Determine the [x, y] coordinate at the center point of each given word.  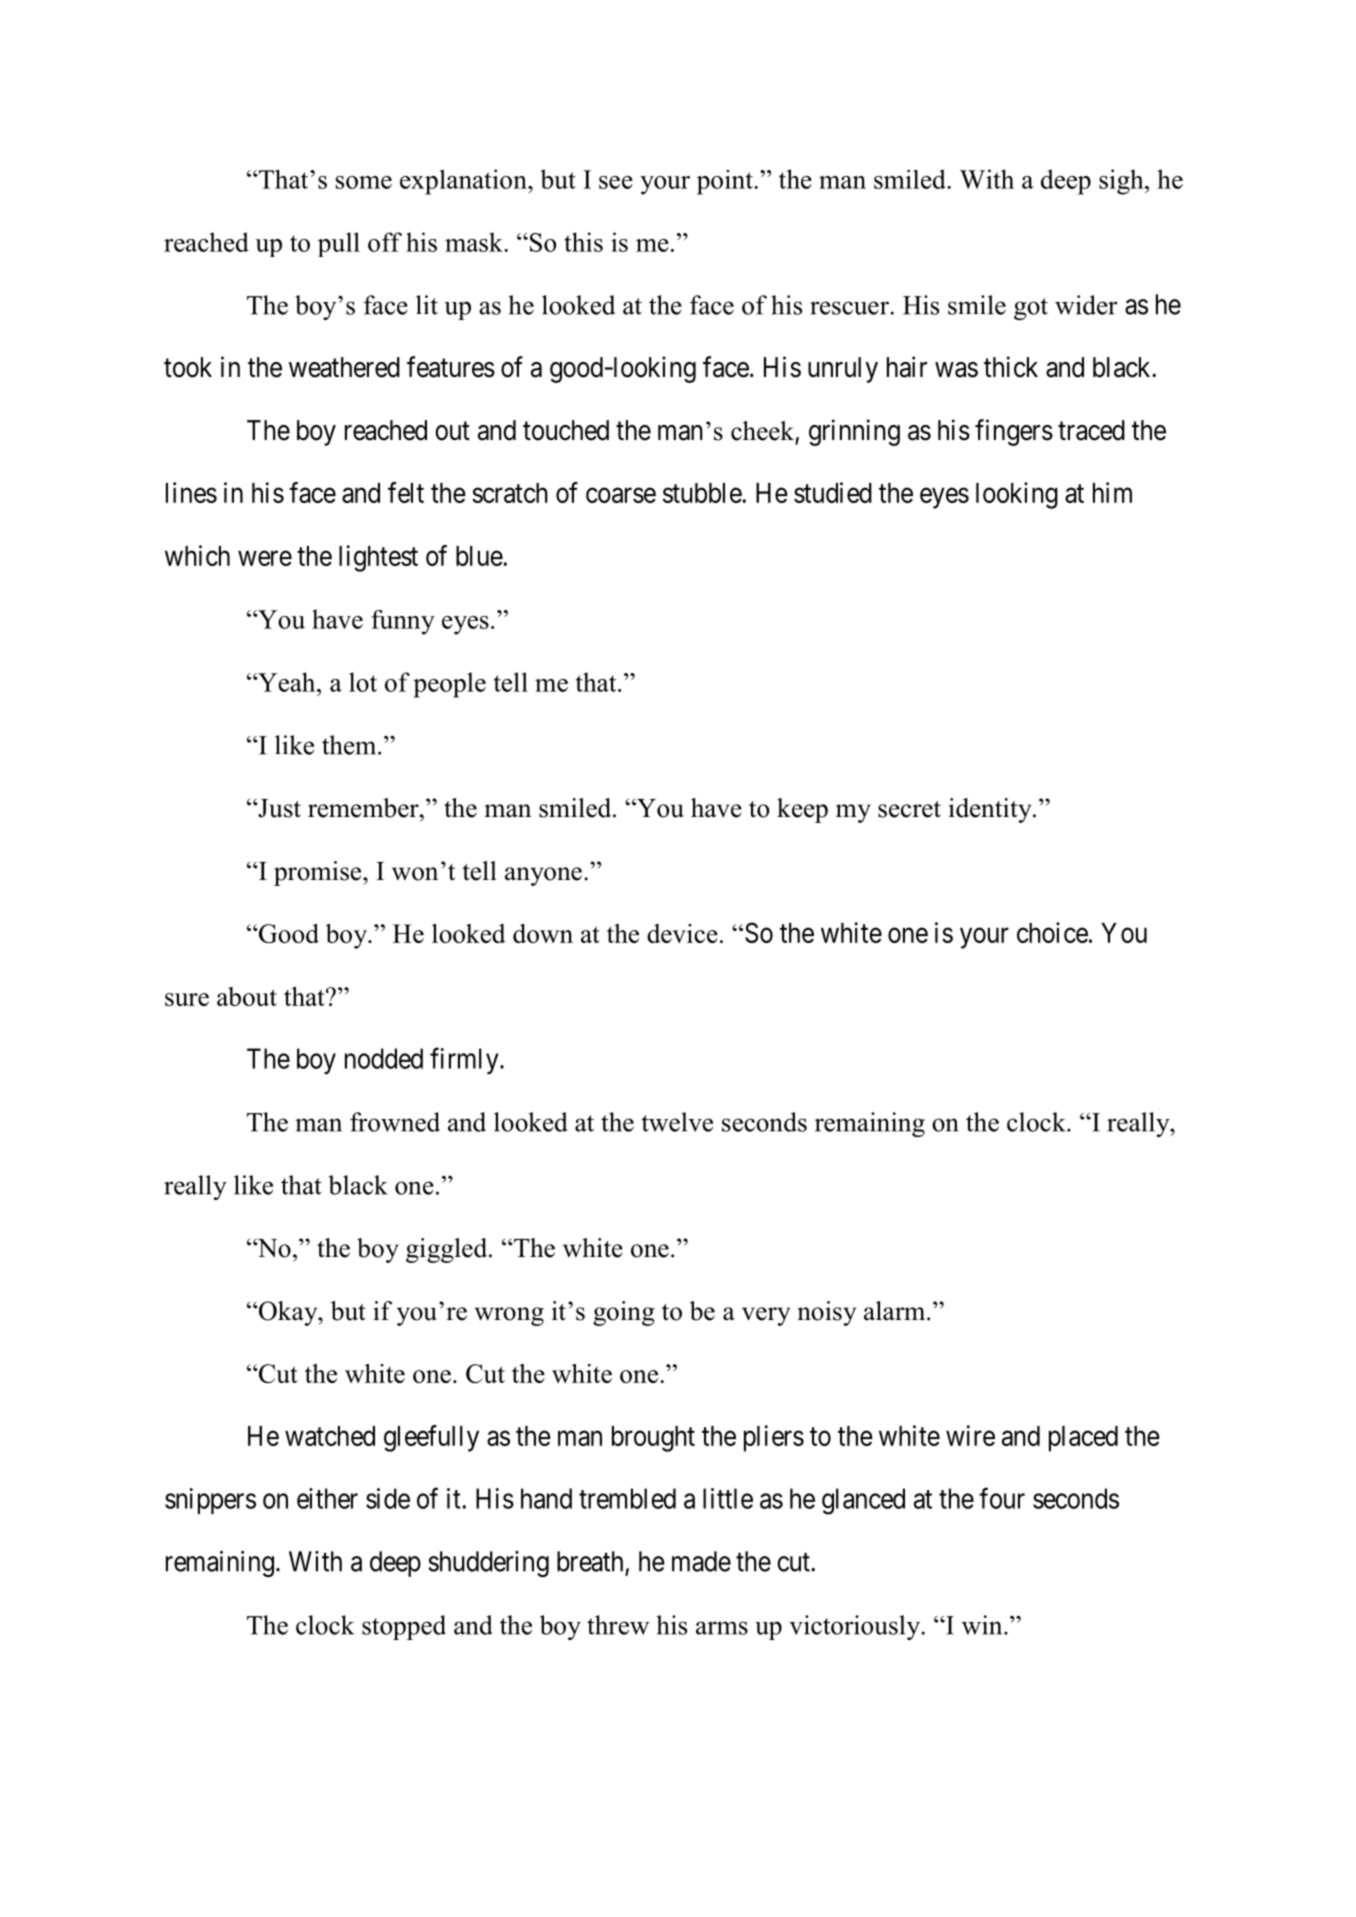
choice [1052, 932]
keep [802, 810]
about [247, 996]
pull [339, 244]
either [327, 1498]
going [624, 1313]
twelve [677, 1122]
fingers [1014, 432]
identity [991, 810]
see [616, 182]
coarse [621, 495]
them [350, 745]
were [265, 558]
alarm [896, 1311]
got [1031, 309]
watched [330, 1436]
